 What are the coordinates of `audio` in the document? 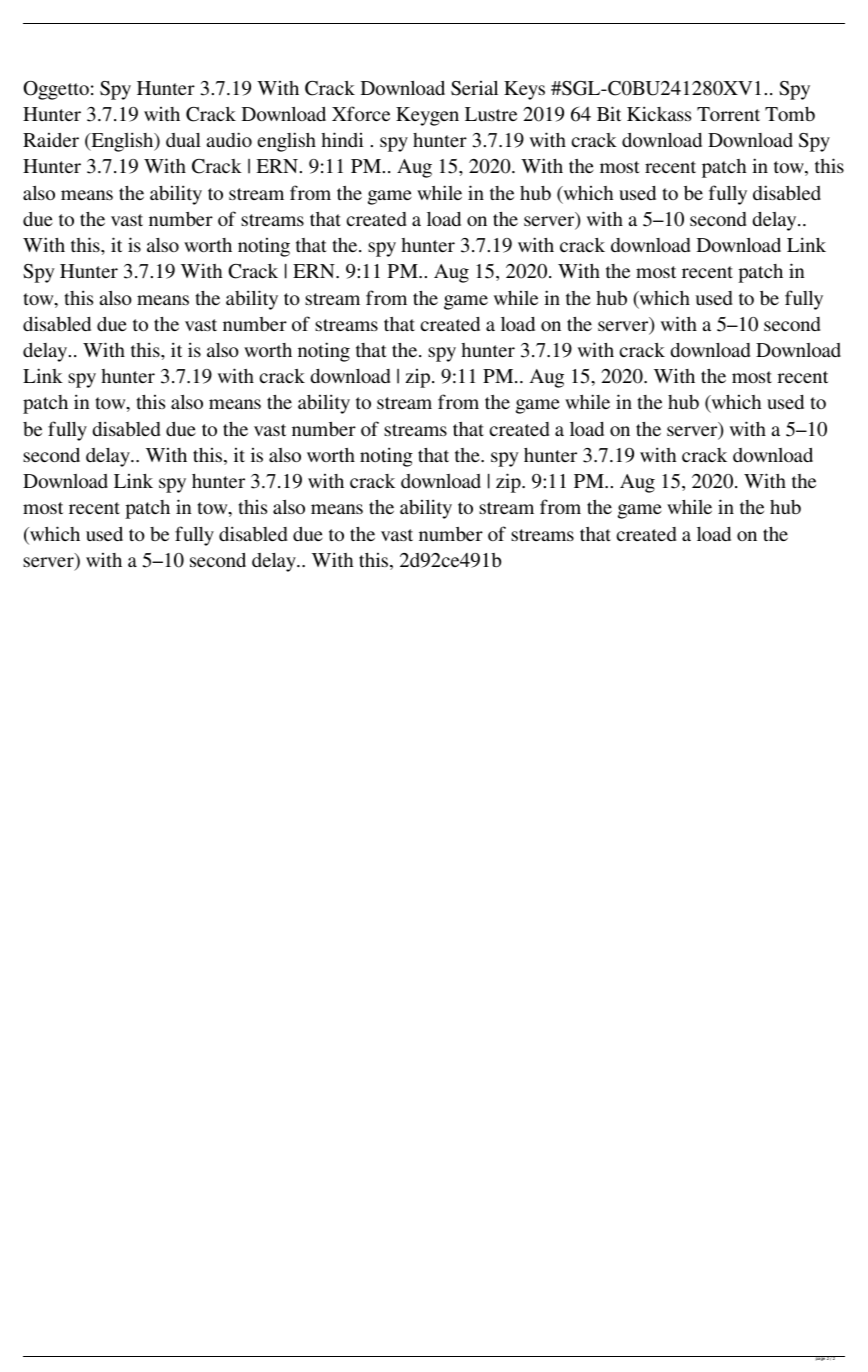 It's located at (229, 139).
